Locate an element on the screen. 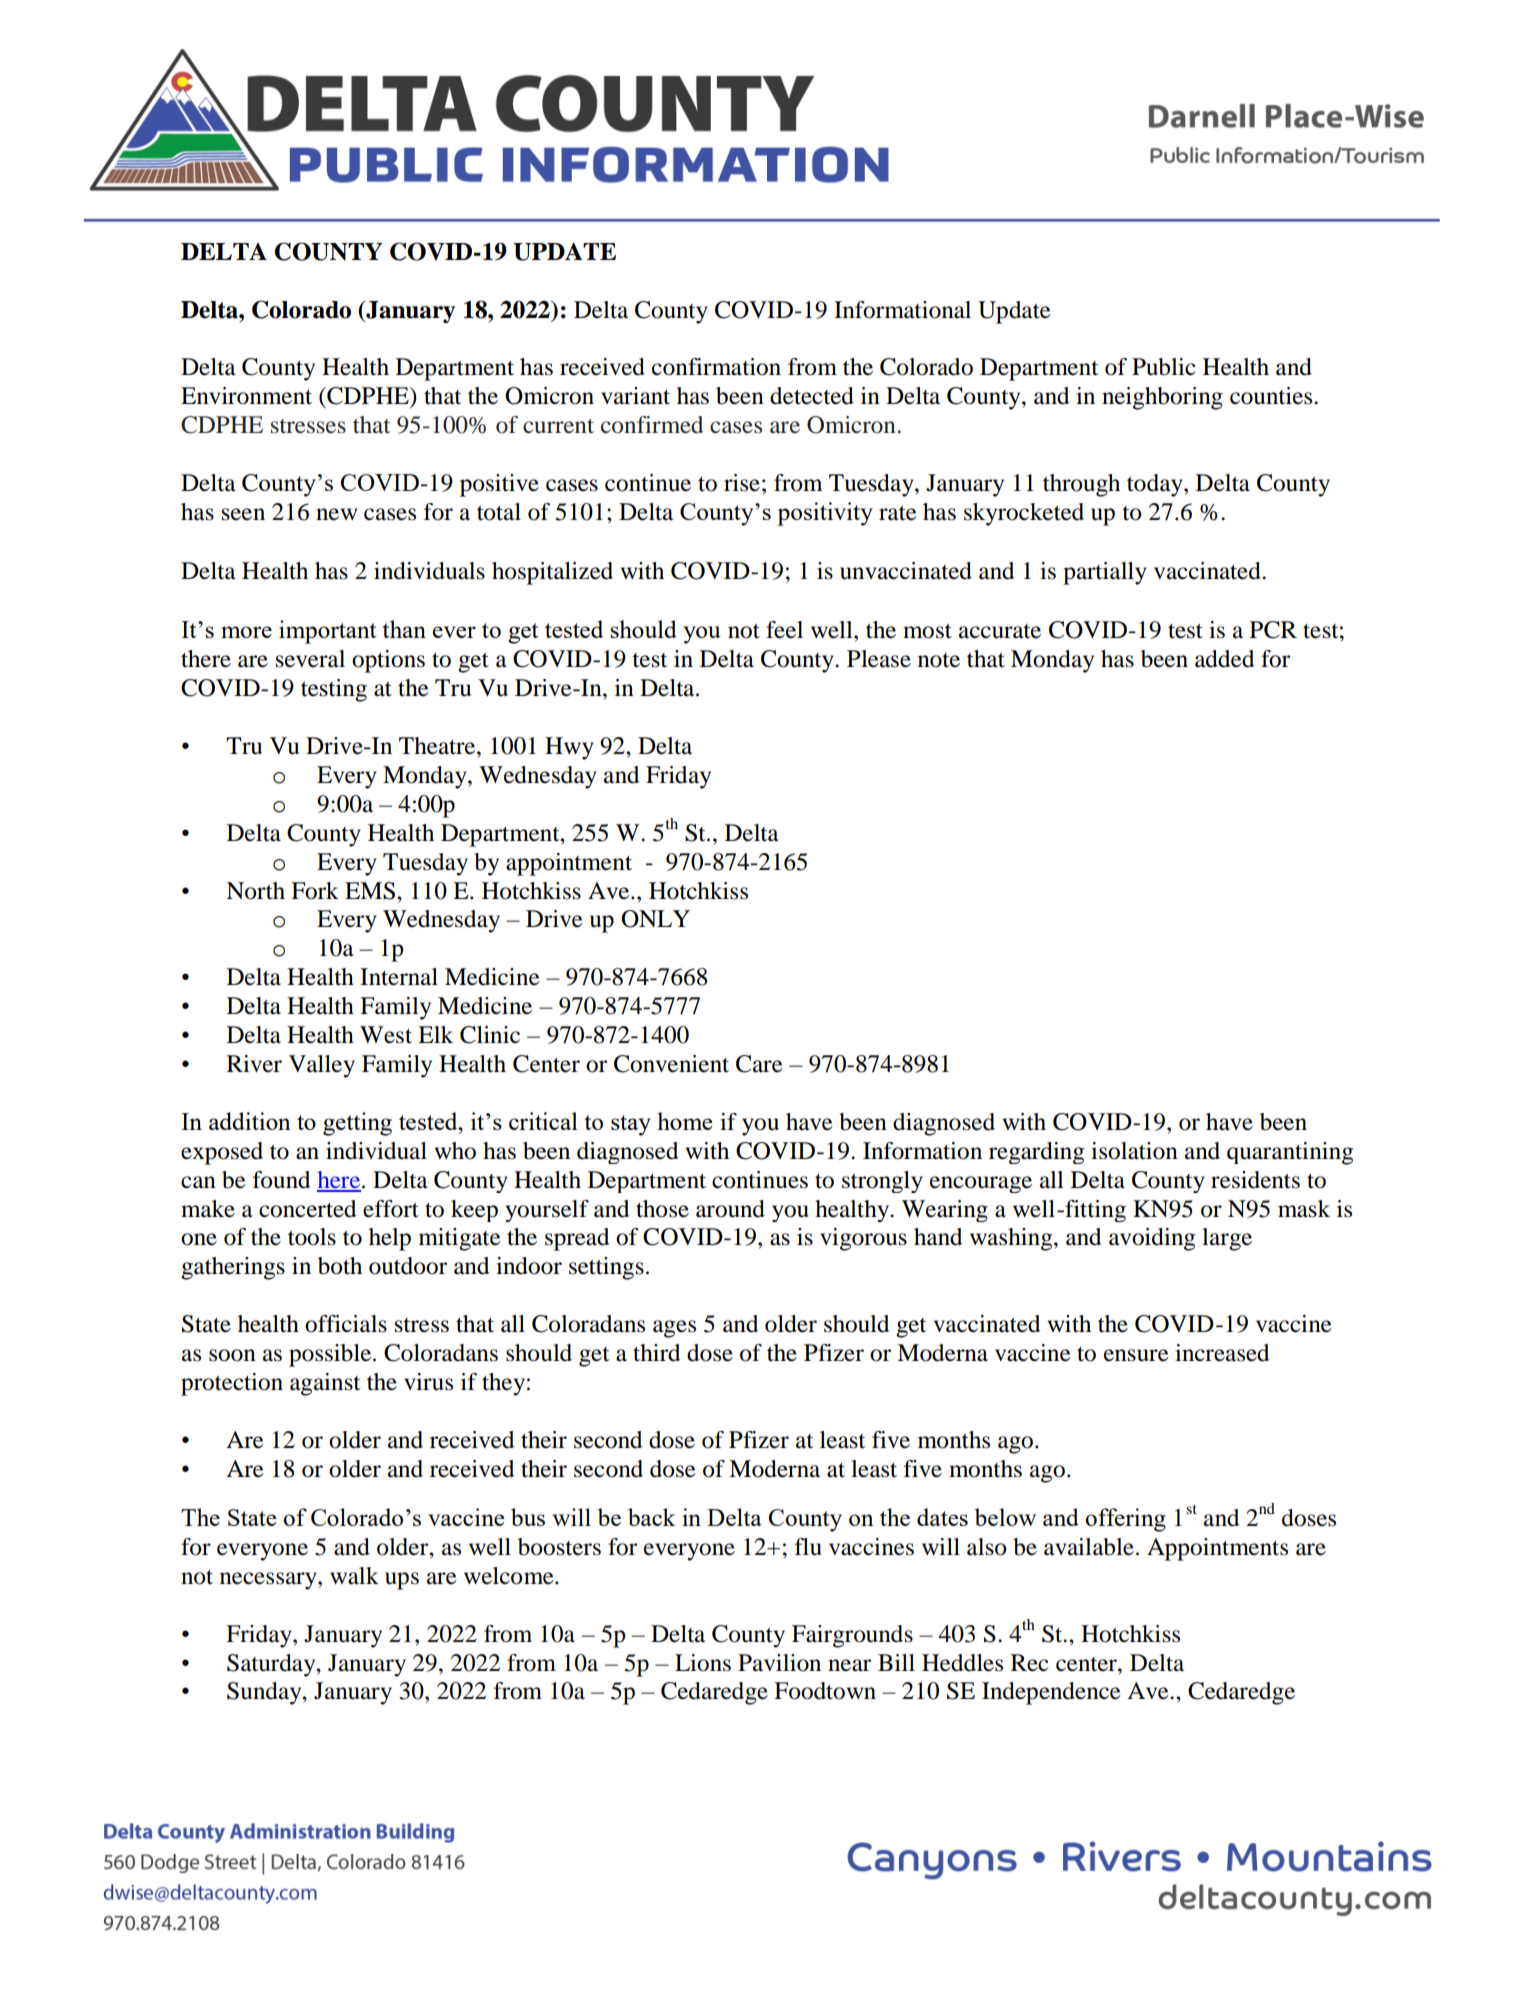 This screenshot has height=1992, width=1540. avoiding is located at coordinates (1152, 1239).
